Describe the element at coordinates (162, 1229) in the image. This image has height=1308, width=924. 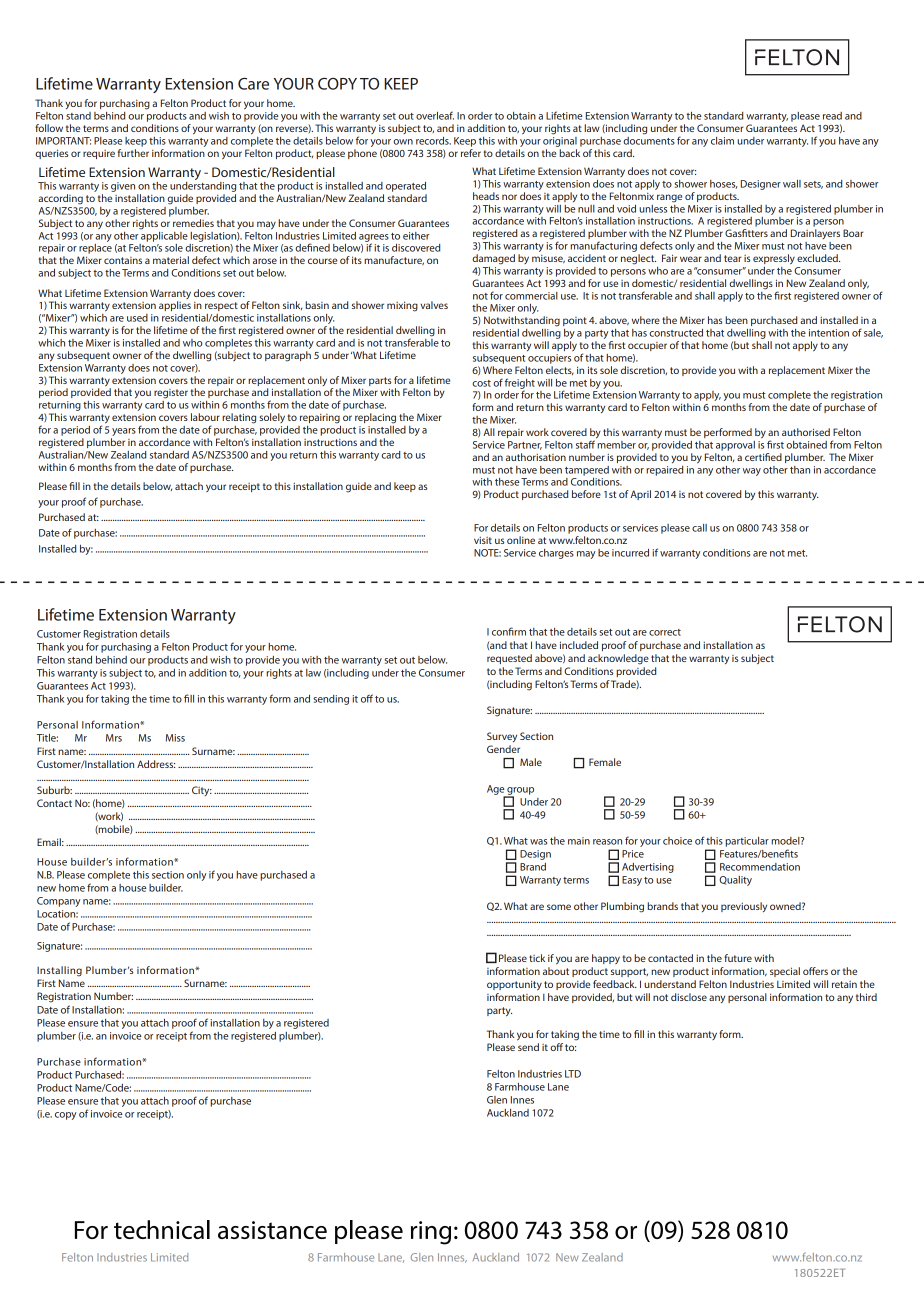
I see `technical` at that location.
